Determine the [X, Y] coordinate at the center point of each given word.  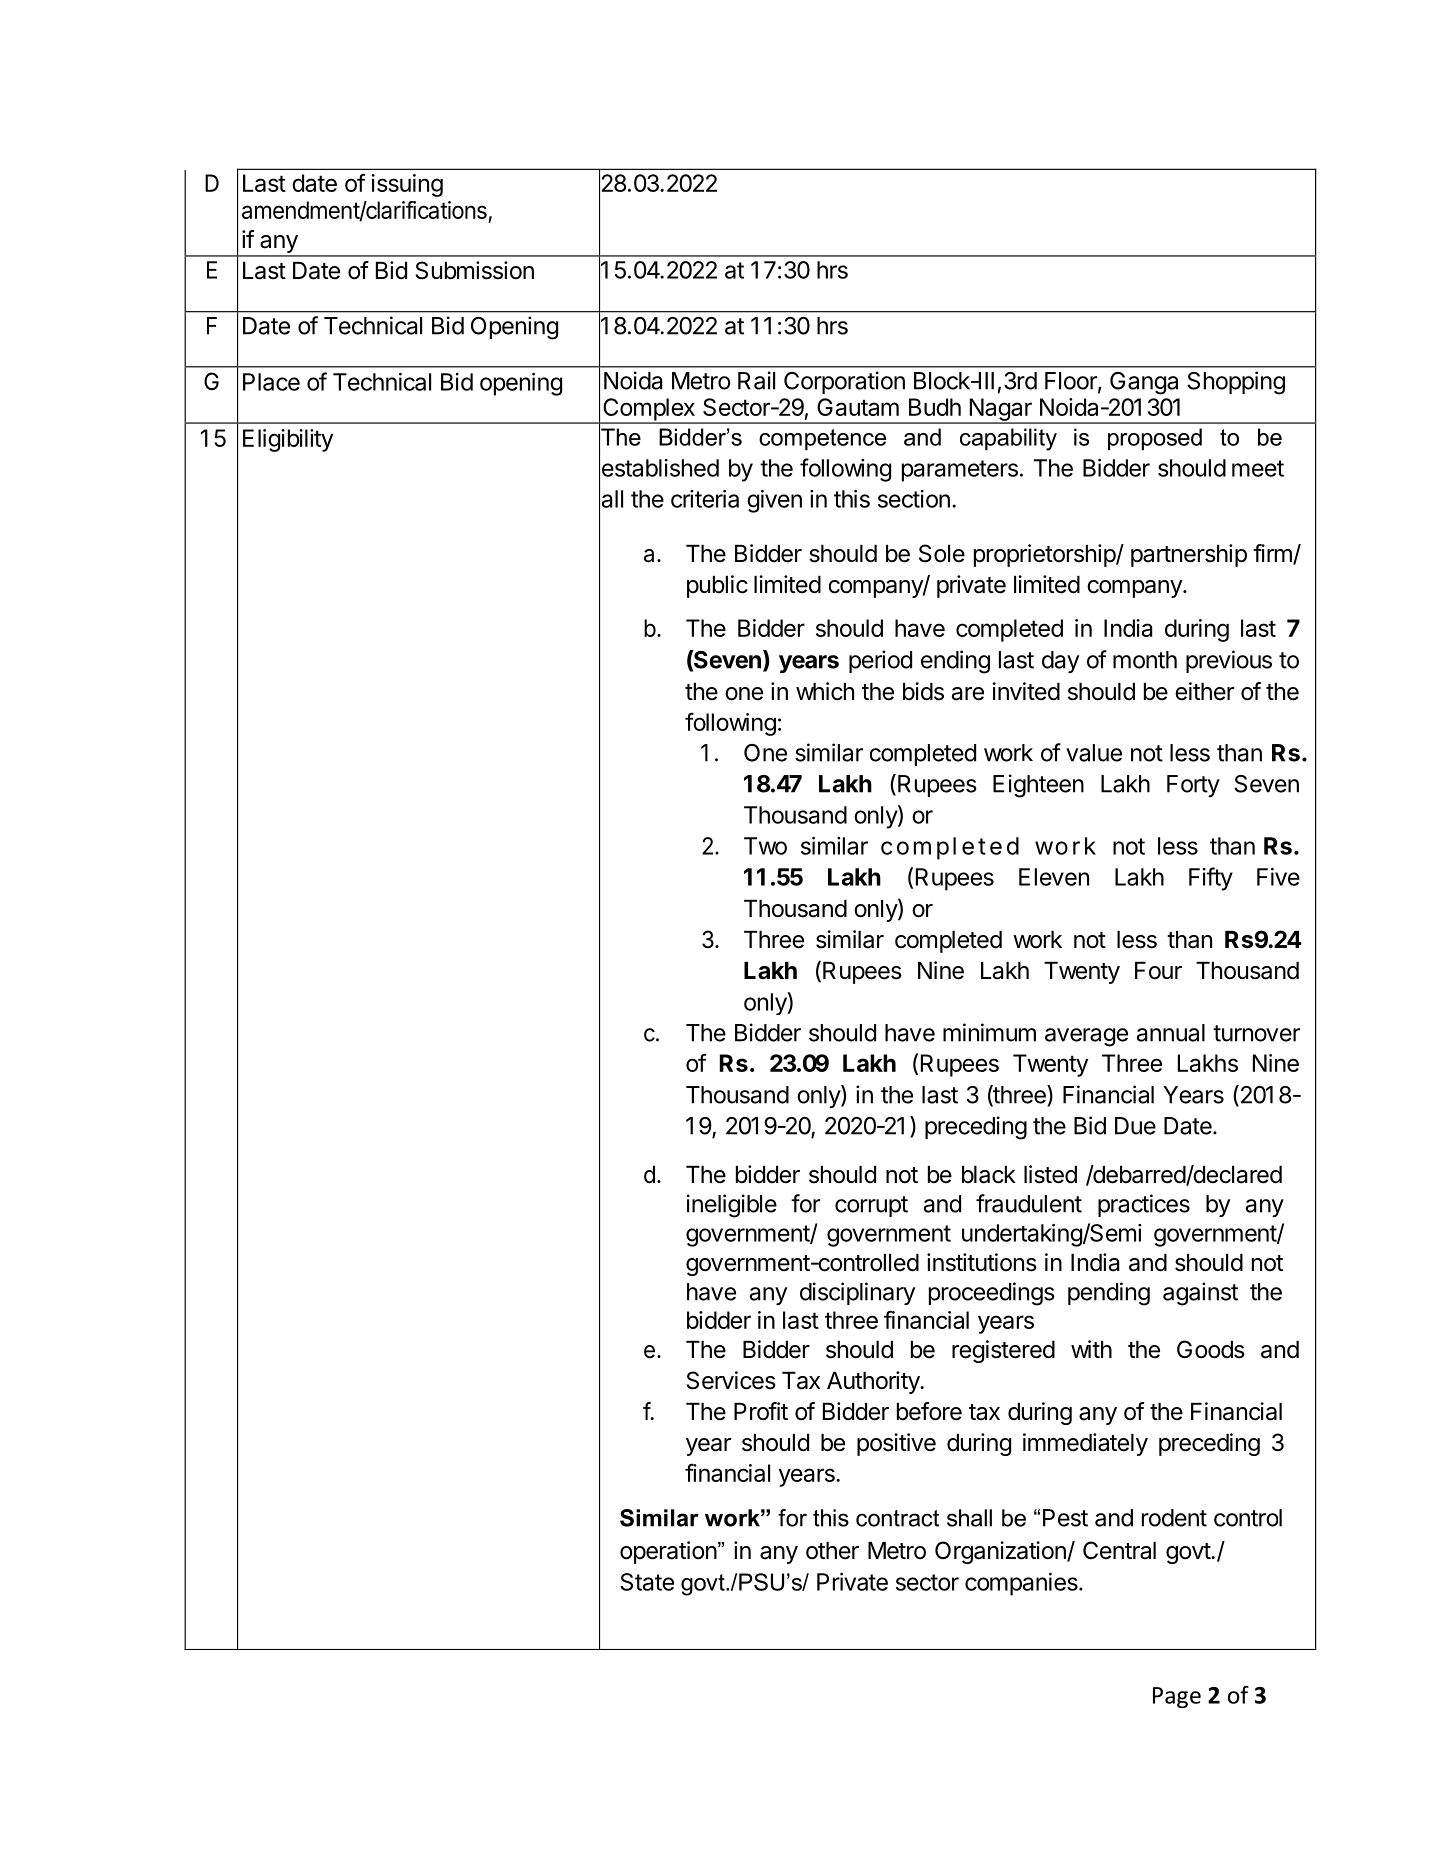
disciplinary [857, 1293]
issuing [407, 185]
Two [765, 846]
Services [731, 1380]
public [717, 586]
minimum [989, 1032]
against [1200, 1294]
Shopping [1236, 383]
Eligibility [288, 440]
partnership [1189, 555]
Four [1158, 971]
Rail [756, 380]
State [647, 1582]
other [832, 1551]
